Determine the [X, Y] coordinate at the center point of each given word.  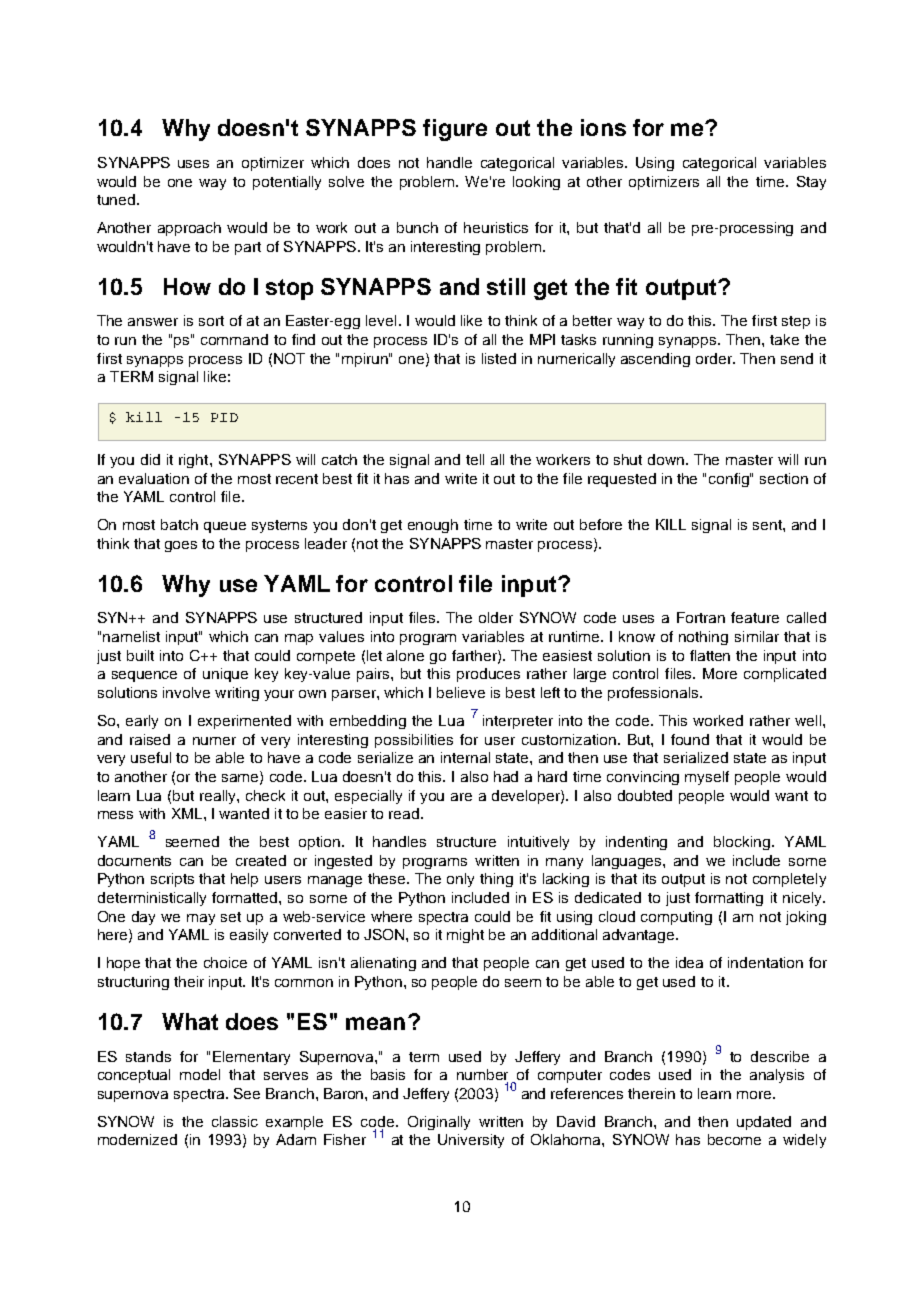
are [461, 797]
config [730, 480]
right [195, 461]
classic [235, 1121]
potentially [287, 183]
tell [475, 459]
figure [455, 130]
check [265, 795]
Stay [811, 183]
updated [764, 1123]
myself [707, 778]
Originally [439, 1123]
